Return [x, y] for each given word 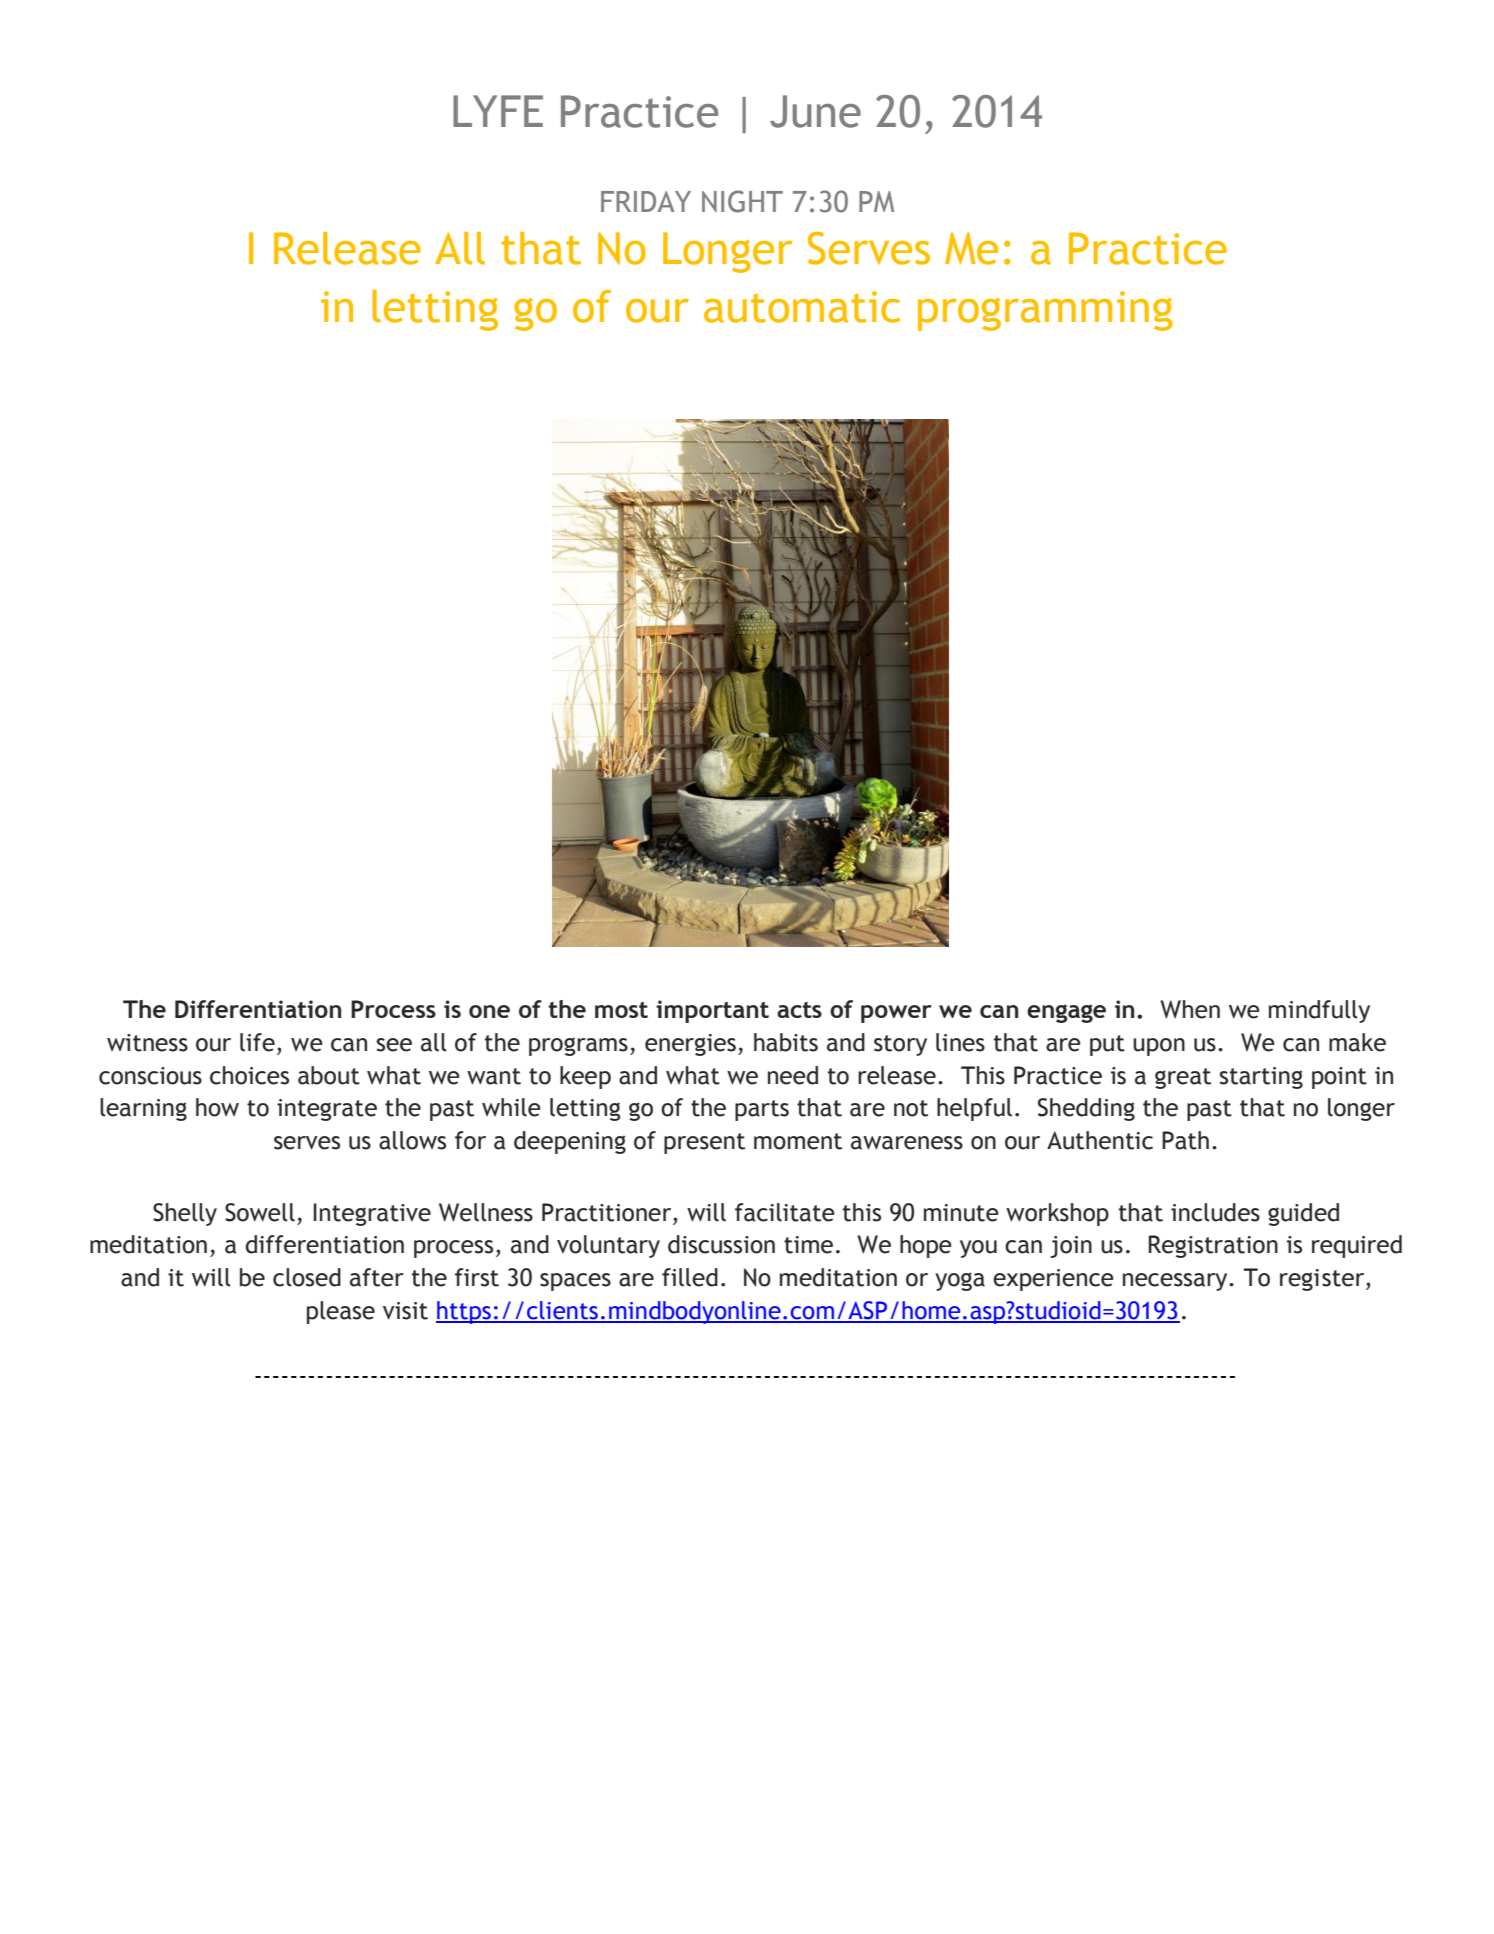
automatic [802, 307]
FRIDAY [646, 201]
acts [799, 1010]
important [712, 1011]
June [815, 111]
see [394, 1045]
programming [1045, 311]
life [257, 1042]
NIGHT [742, 201]
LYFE [498, 111]
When [1190, 1009]
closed [307, 1277]
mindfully [1319, 1011]
